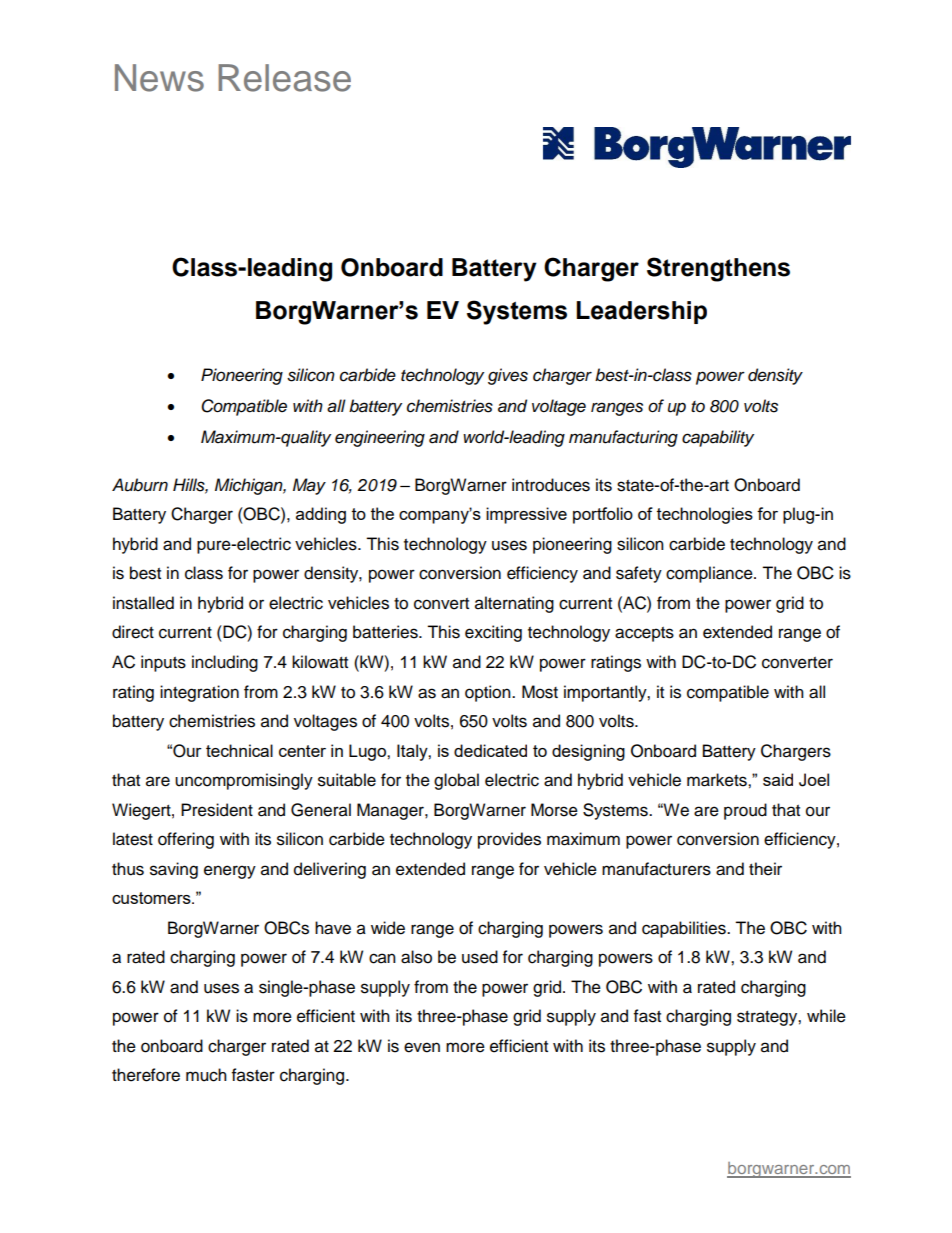 Image resolution: width=952 pixels, height=1233 pixels. What do you see at coordinates (710, 574) in the screenshot?
I see `compliance` at bounding box center [710, 574].
